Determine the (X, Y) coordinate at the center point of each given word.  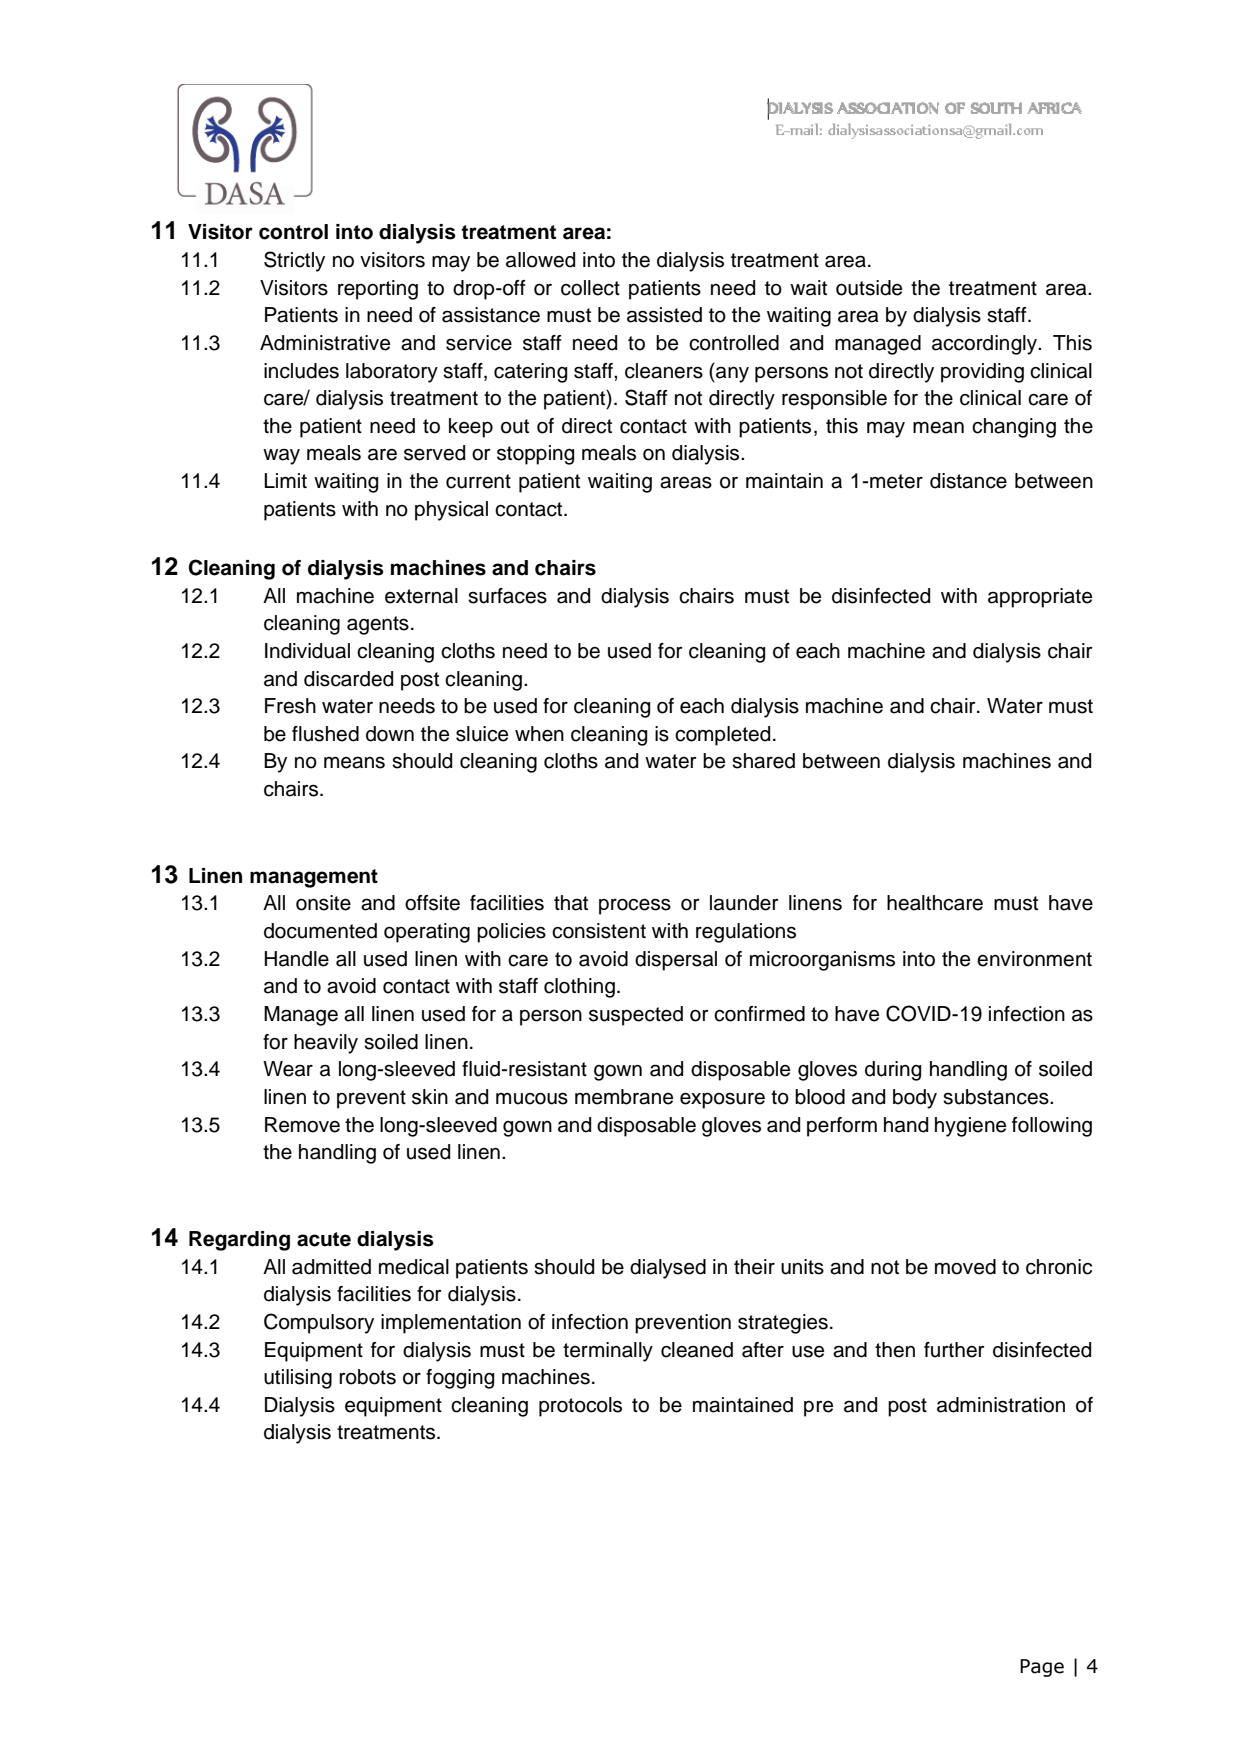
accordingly (985, 345)
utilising (298, 1379)
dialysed (668, 1269)
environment (1034, 959)
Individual (307, 651)
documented (320, 931)
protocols (580, 1407)
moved (965, 1267)
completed (722, 736)
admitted (331, 1267)
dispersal (676, 961)
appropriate (1040, 598)
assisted (664, 315)
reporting (378, 290)
